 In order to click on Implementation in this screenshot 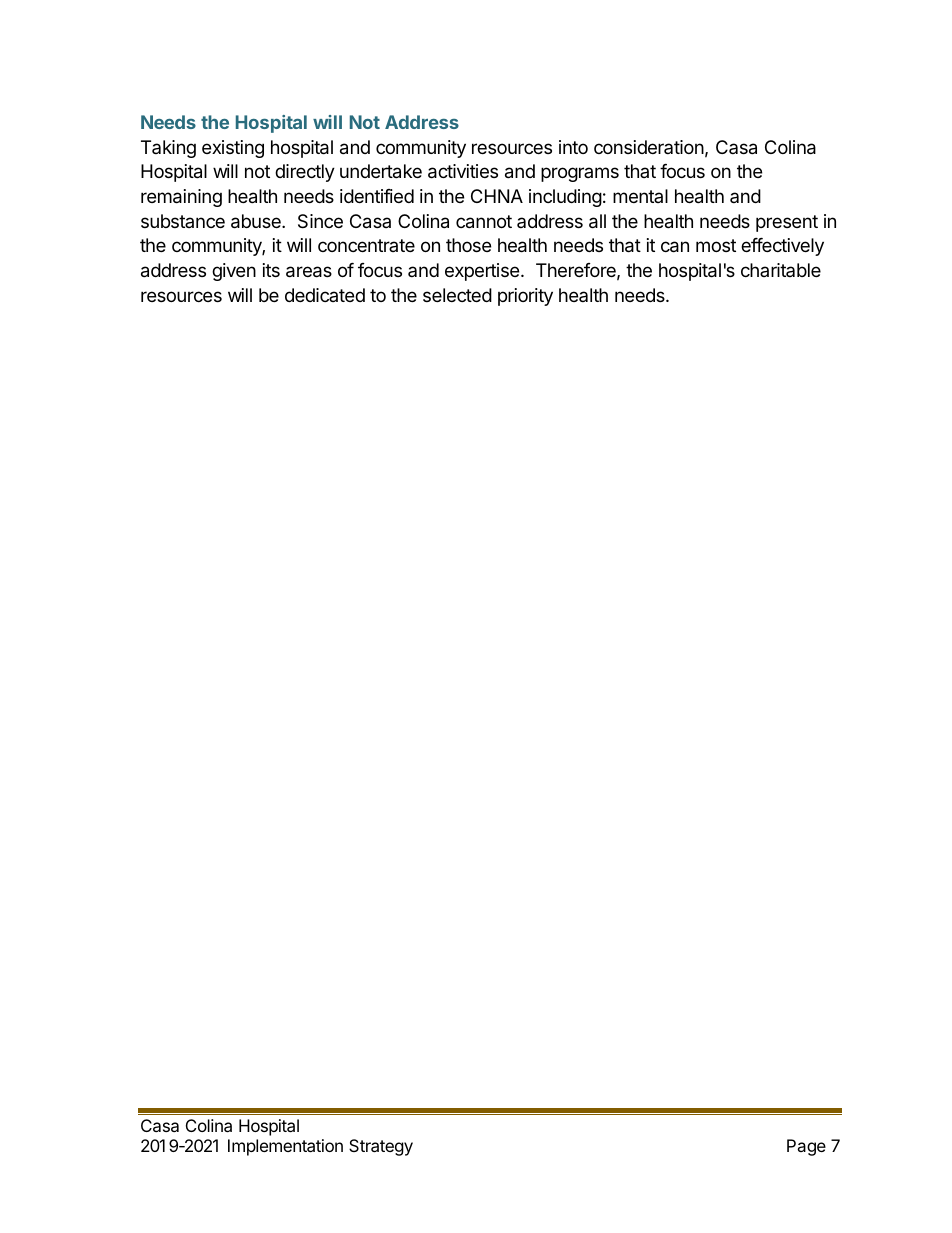, I will do `click(285, 1147)`.
